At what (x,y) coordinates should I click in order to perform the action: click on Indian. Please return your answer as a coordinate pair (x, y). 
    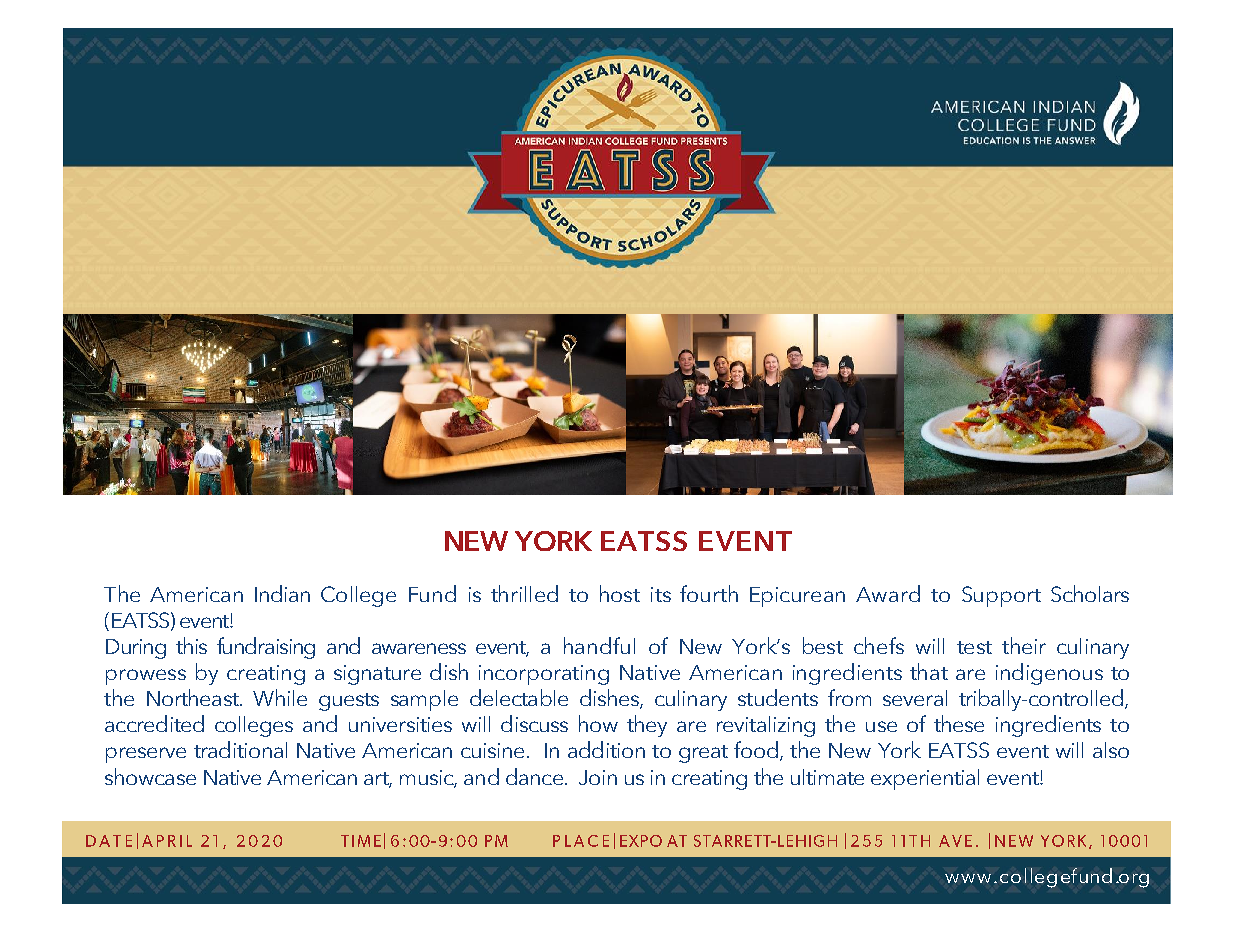
    Looking at the image, I should click on (282, 593).
